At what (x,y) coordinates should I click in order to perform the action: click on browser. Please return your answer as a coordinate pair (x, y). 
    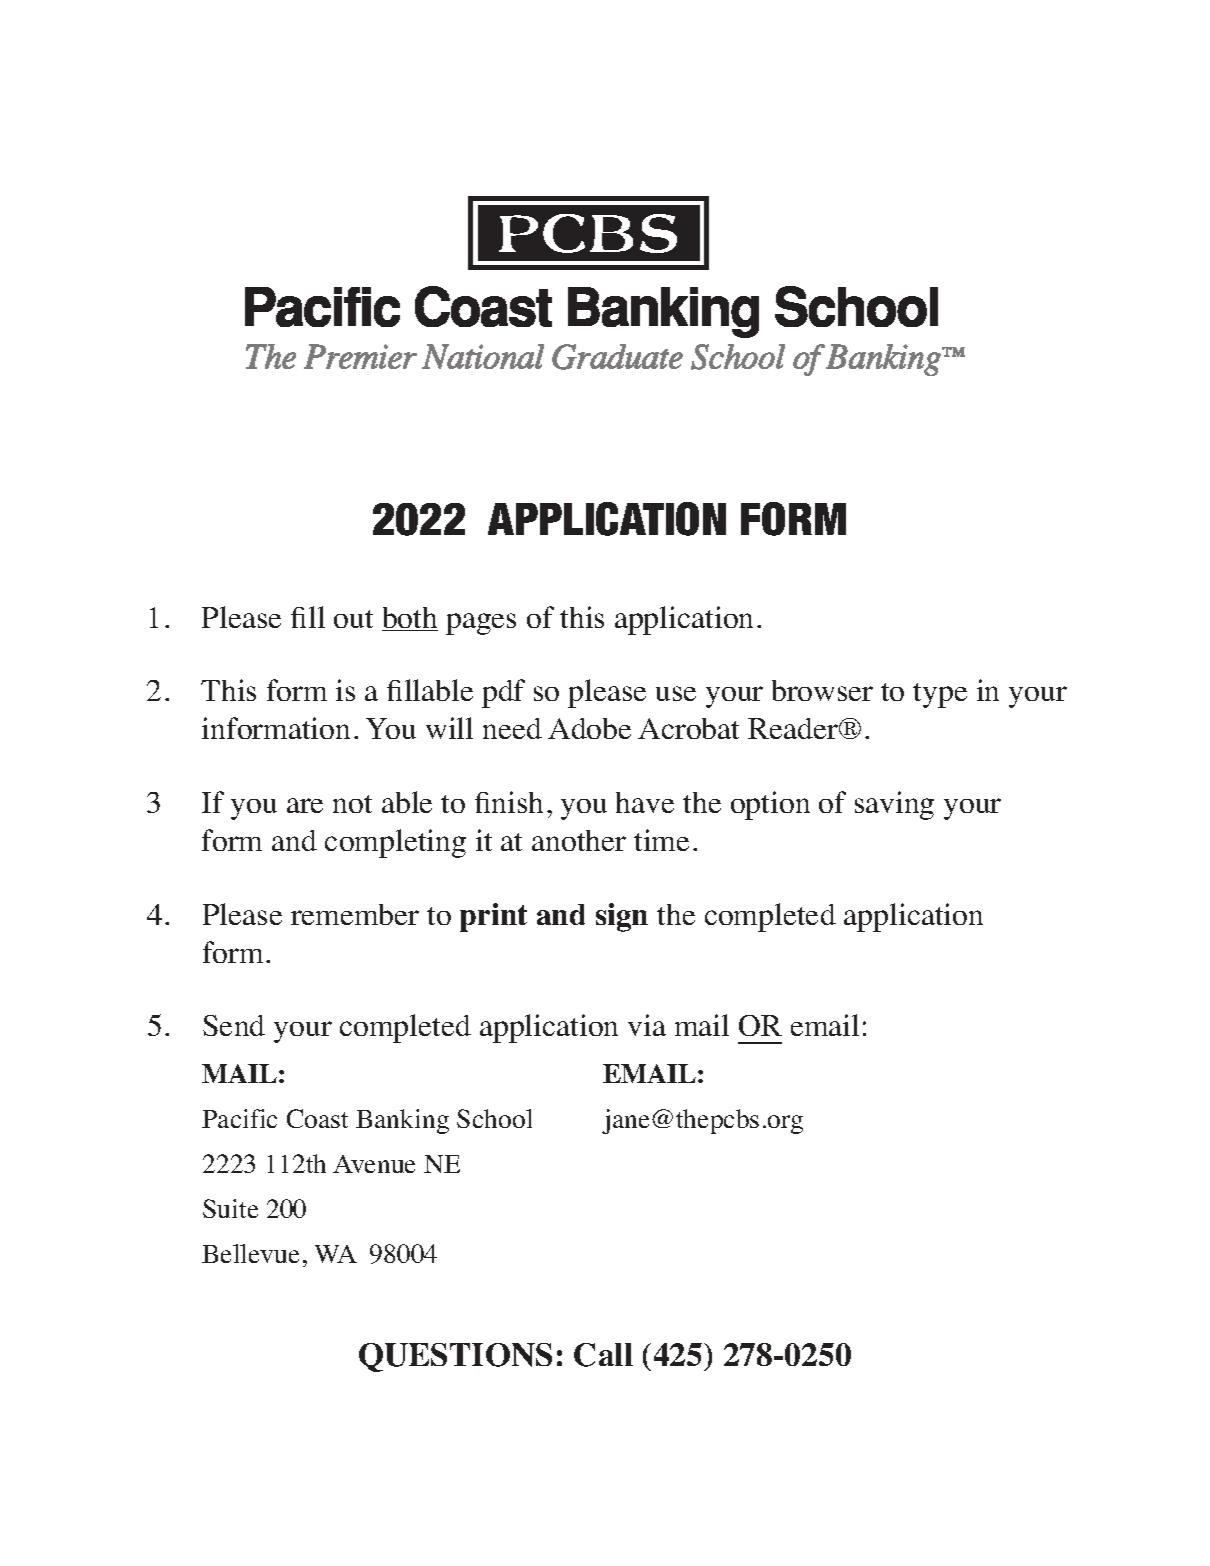
    Looking at the image, I should click on (822, 690).
